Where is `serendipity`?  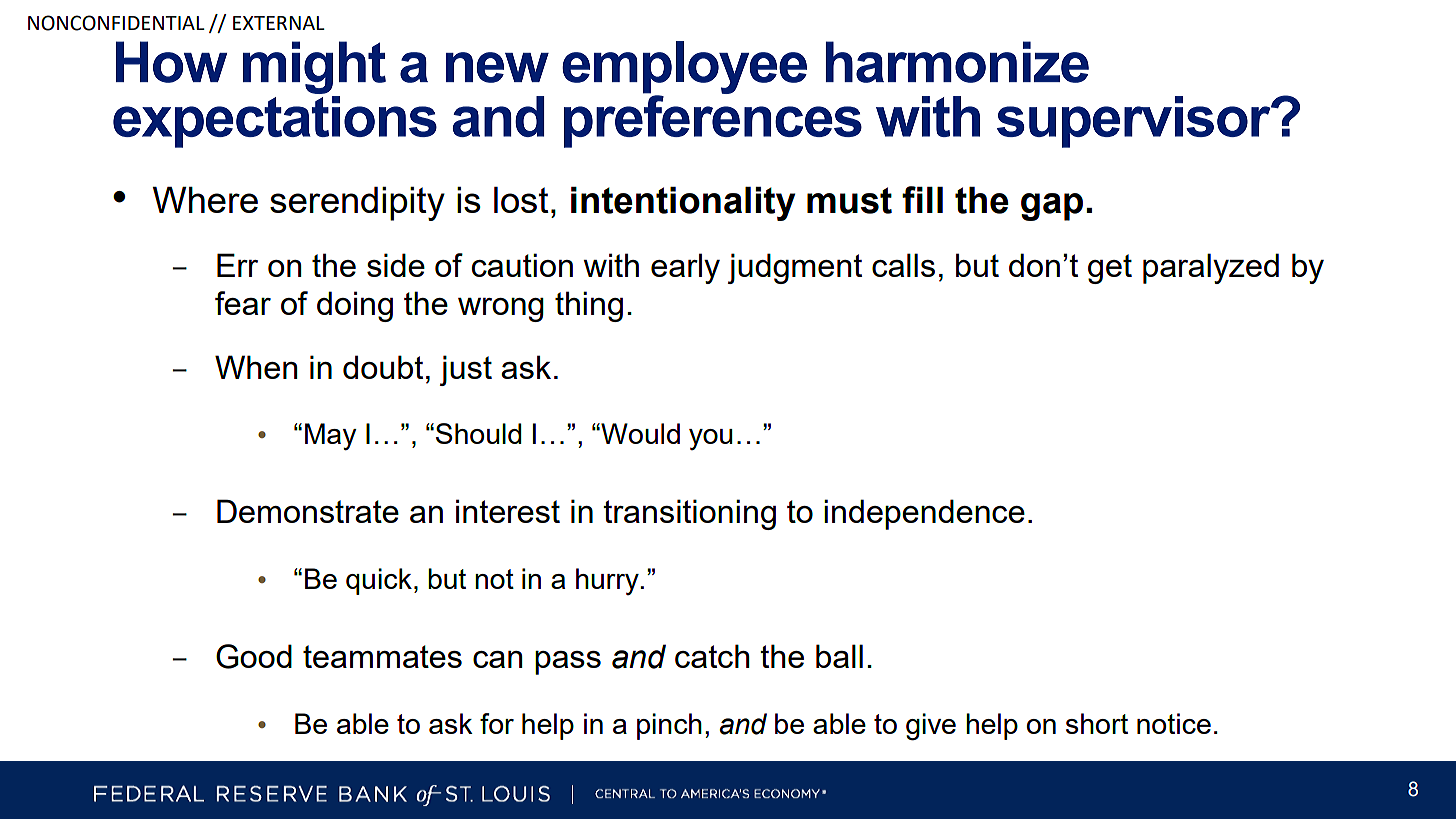
serendipity is located at coordinates (357, 204).
